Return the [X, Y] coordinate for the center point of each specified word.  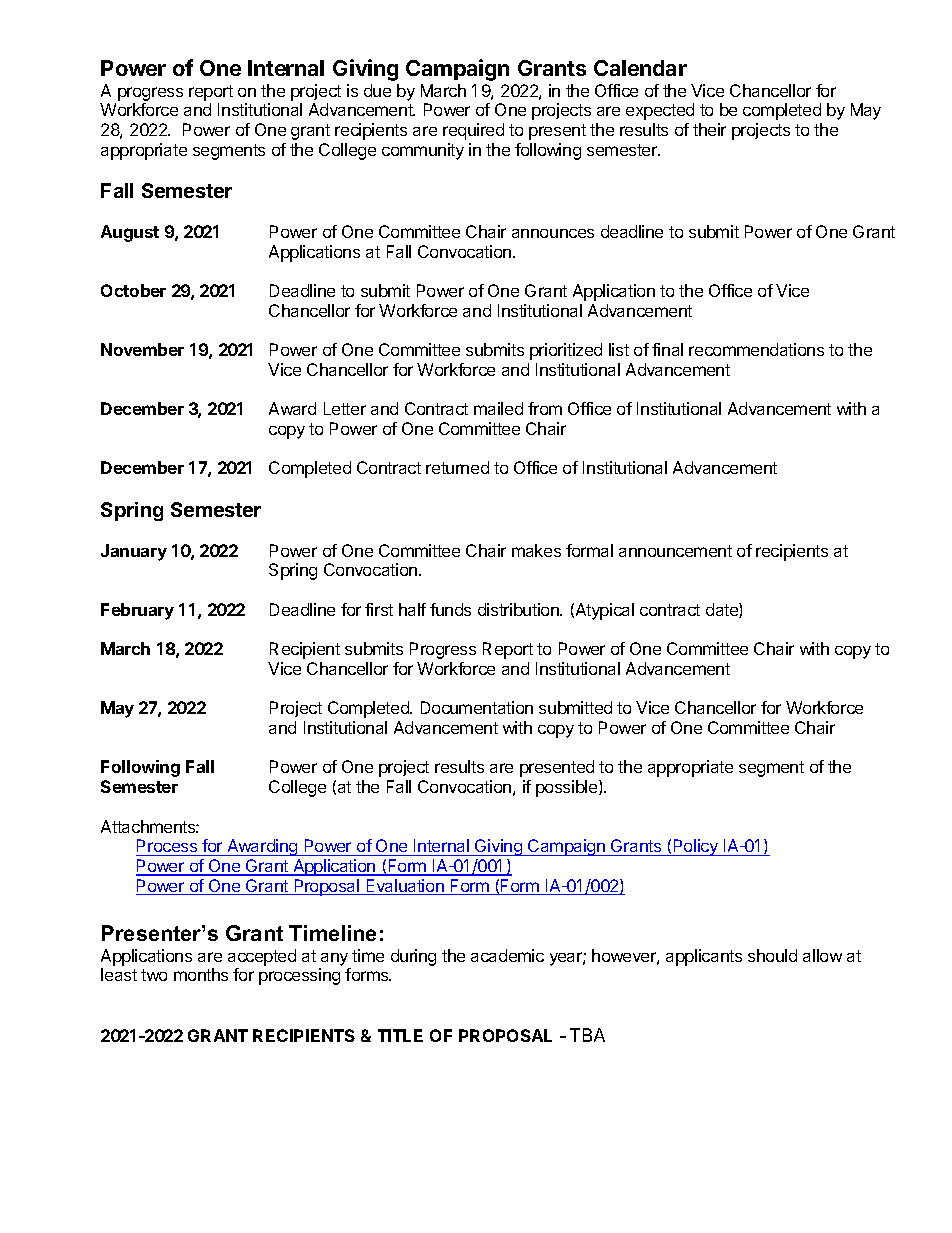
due [377, 90]
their [709, 129]
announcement [675, 551]
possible [568, 788]
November [142, 349]
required [473, 131]
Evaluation [405, 887]
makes [536, 550]
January [134, 552]
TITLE [400, 1035]
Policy [695, 847]
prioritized [566, 351]
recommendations [756, 349]
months [201, 974]
